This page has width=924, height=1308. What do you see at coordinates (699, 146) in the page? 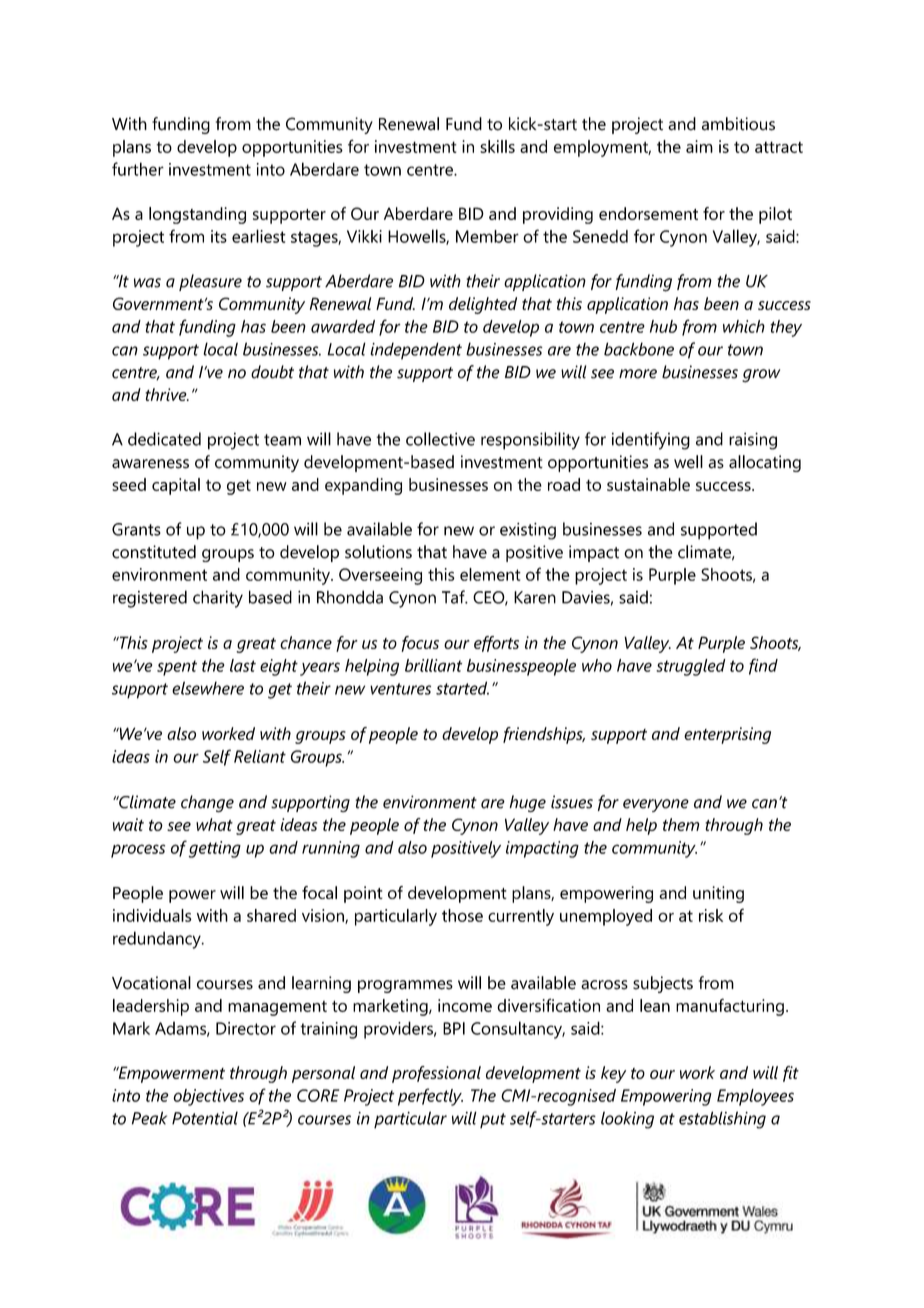
I see `aim` at bounding box center [699, 146].
